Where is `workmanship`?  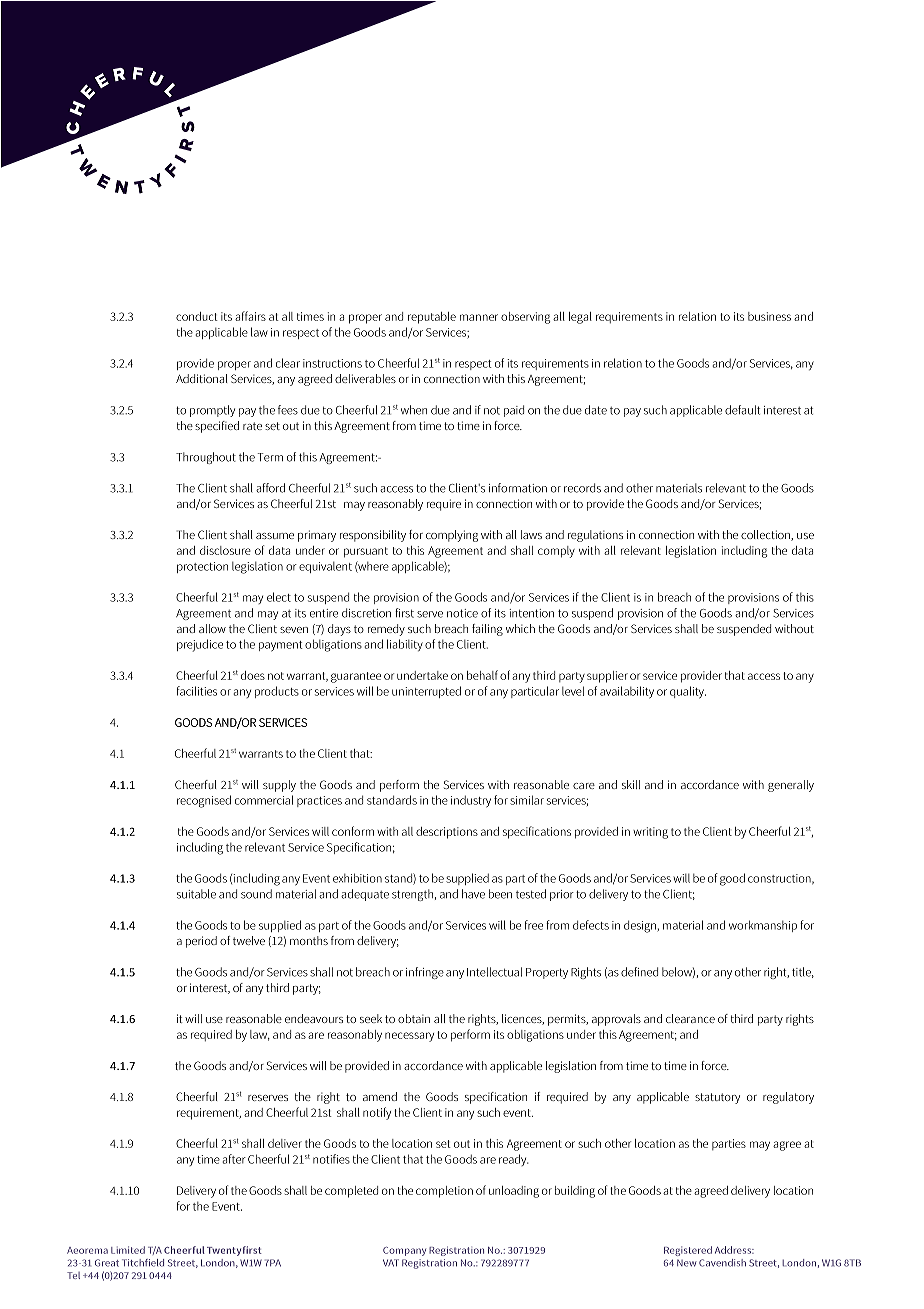
workmanship is located at coordinates (763, 926).
